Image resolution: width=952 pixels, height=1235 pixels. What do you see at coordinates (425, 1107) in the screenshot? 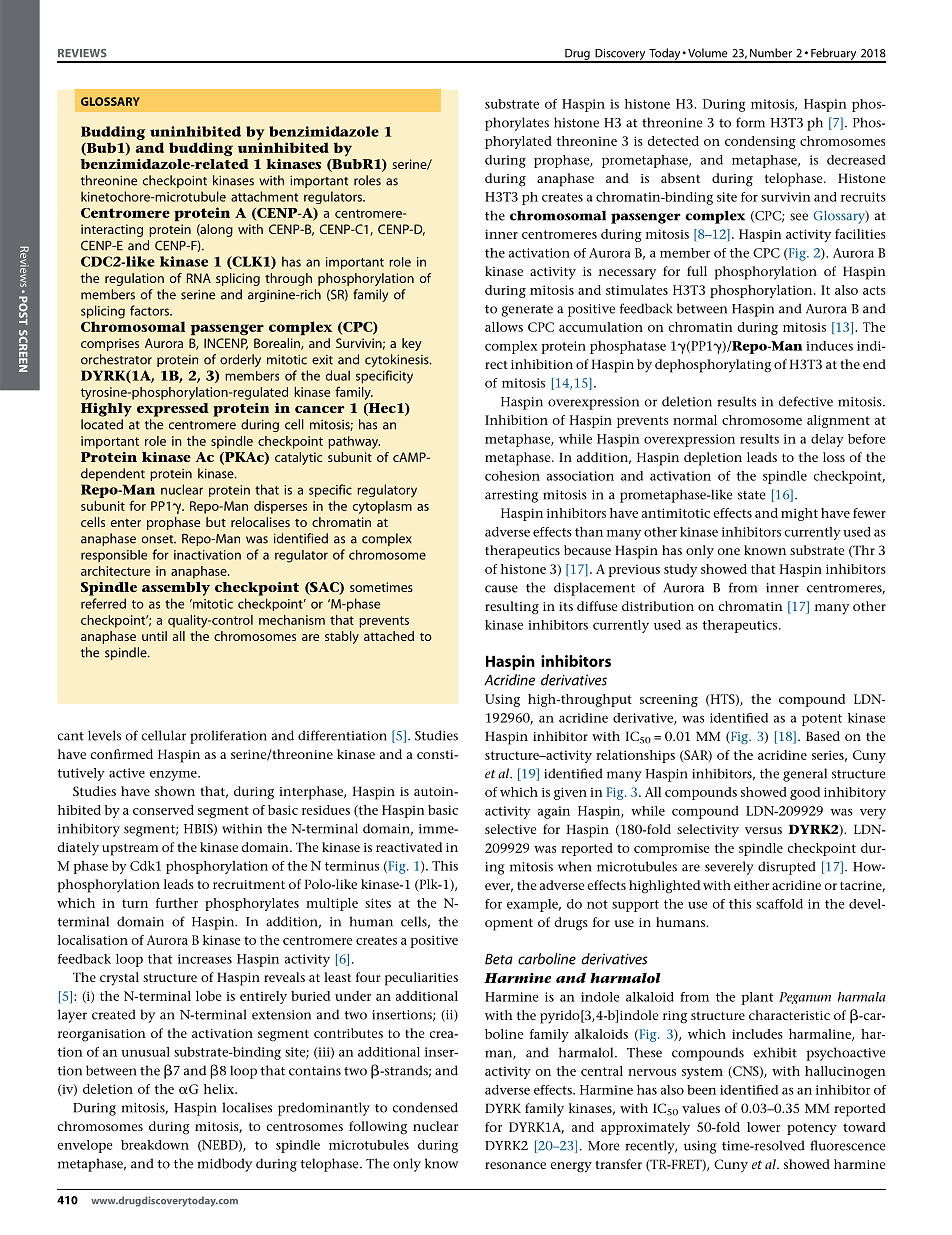
I see `condensed` at bounding box center [425, 1107].
